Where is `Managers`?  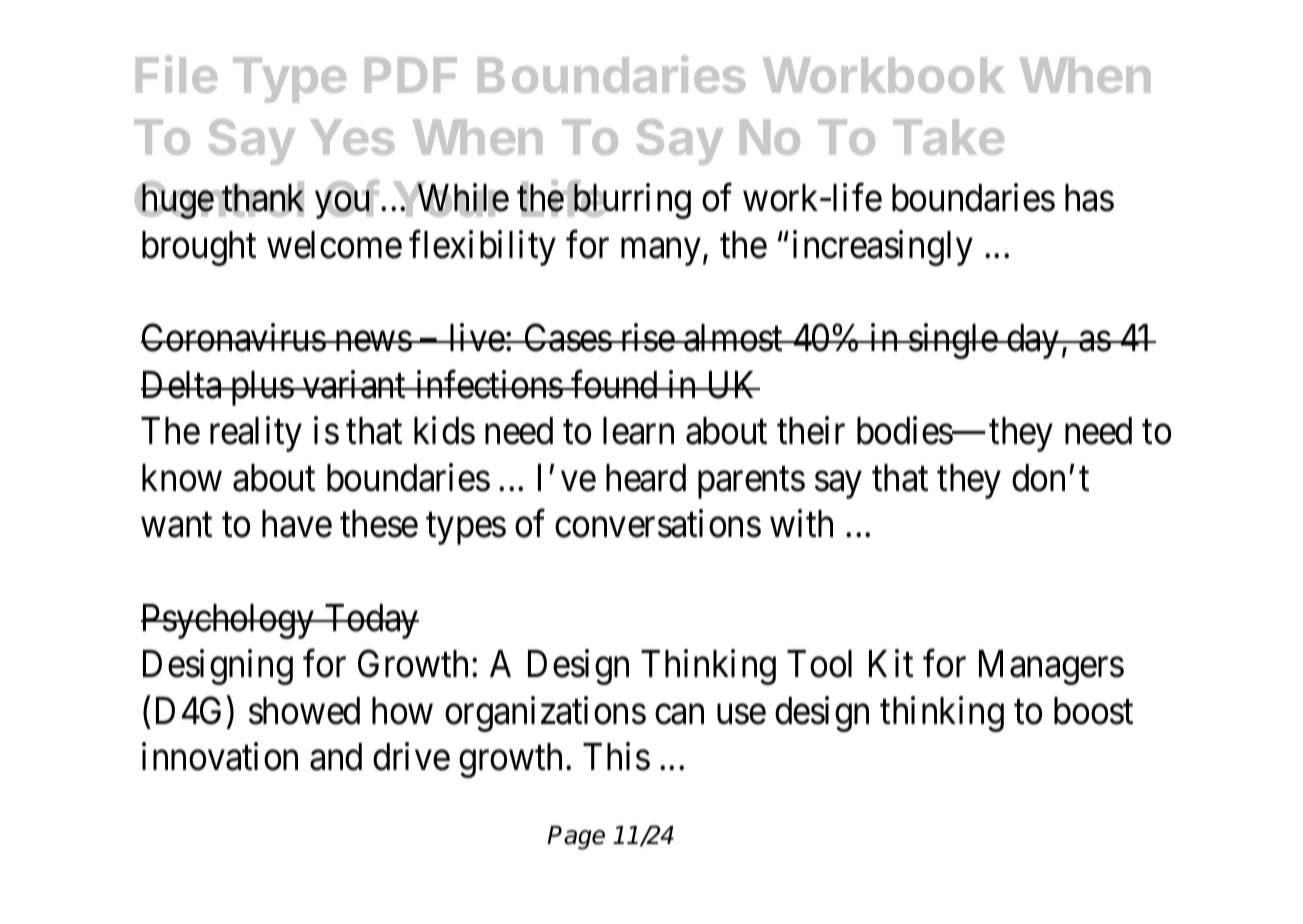 Managers is located at coordinates (1051, 667).
